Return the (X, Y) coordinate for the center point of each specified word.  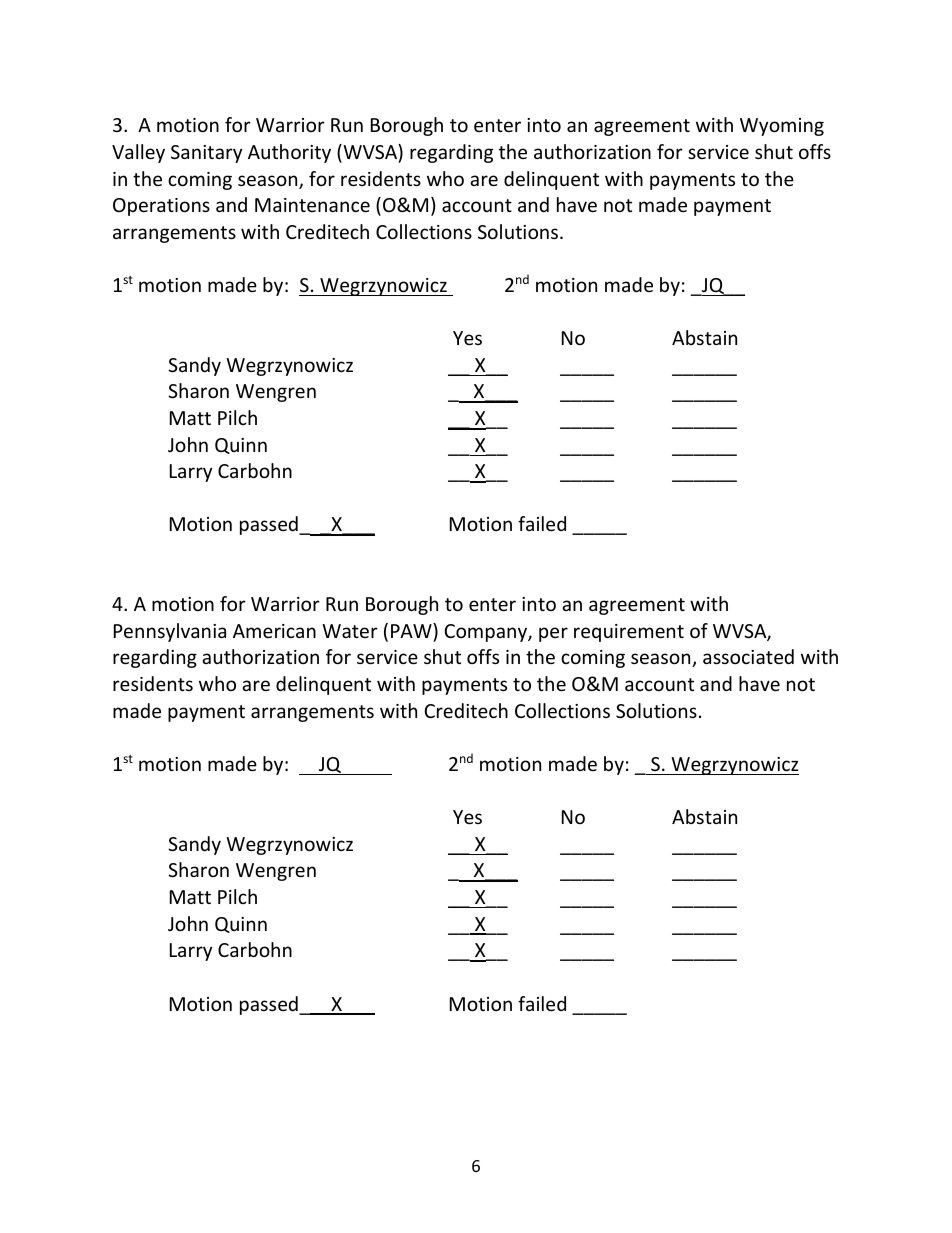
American (274, 631)
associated (748, 656)
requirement (629, 633)
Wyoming (782, 127)
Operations (161, 207)
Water (350, 631)
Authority (289, 153)
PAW (412, 630)
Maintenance (312, 205)
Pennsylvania (170, 632)
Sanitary (206, 154)
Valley (138, 153)
